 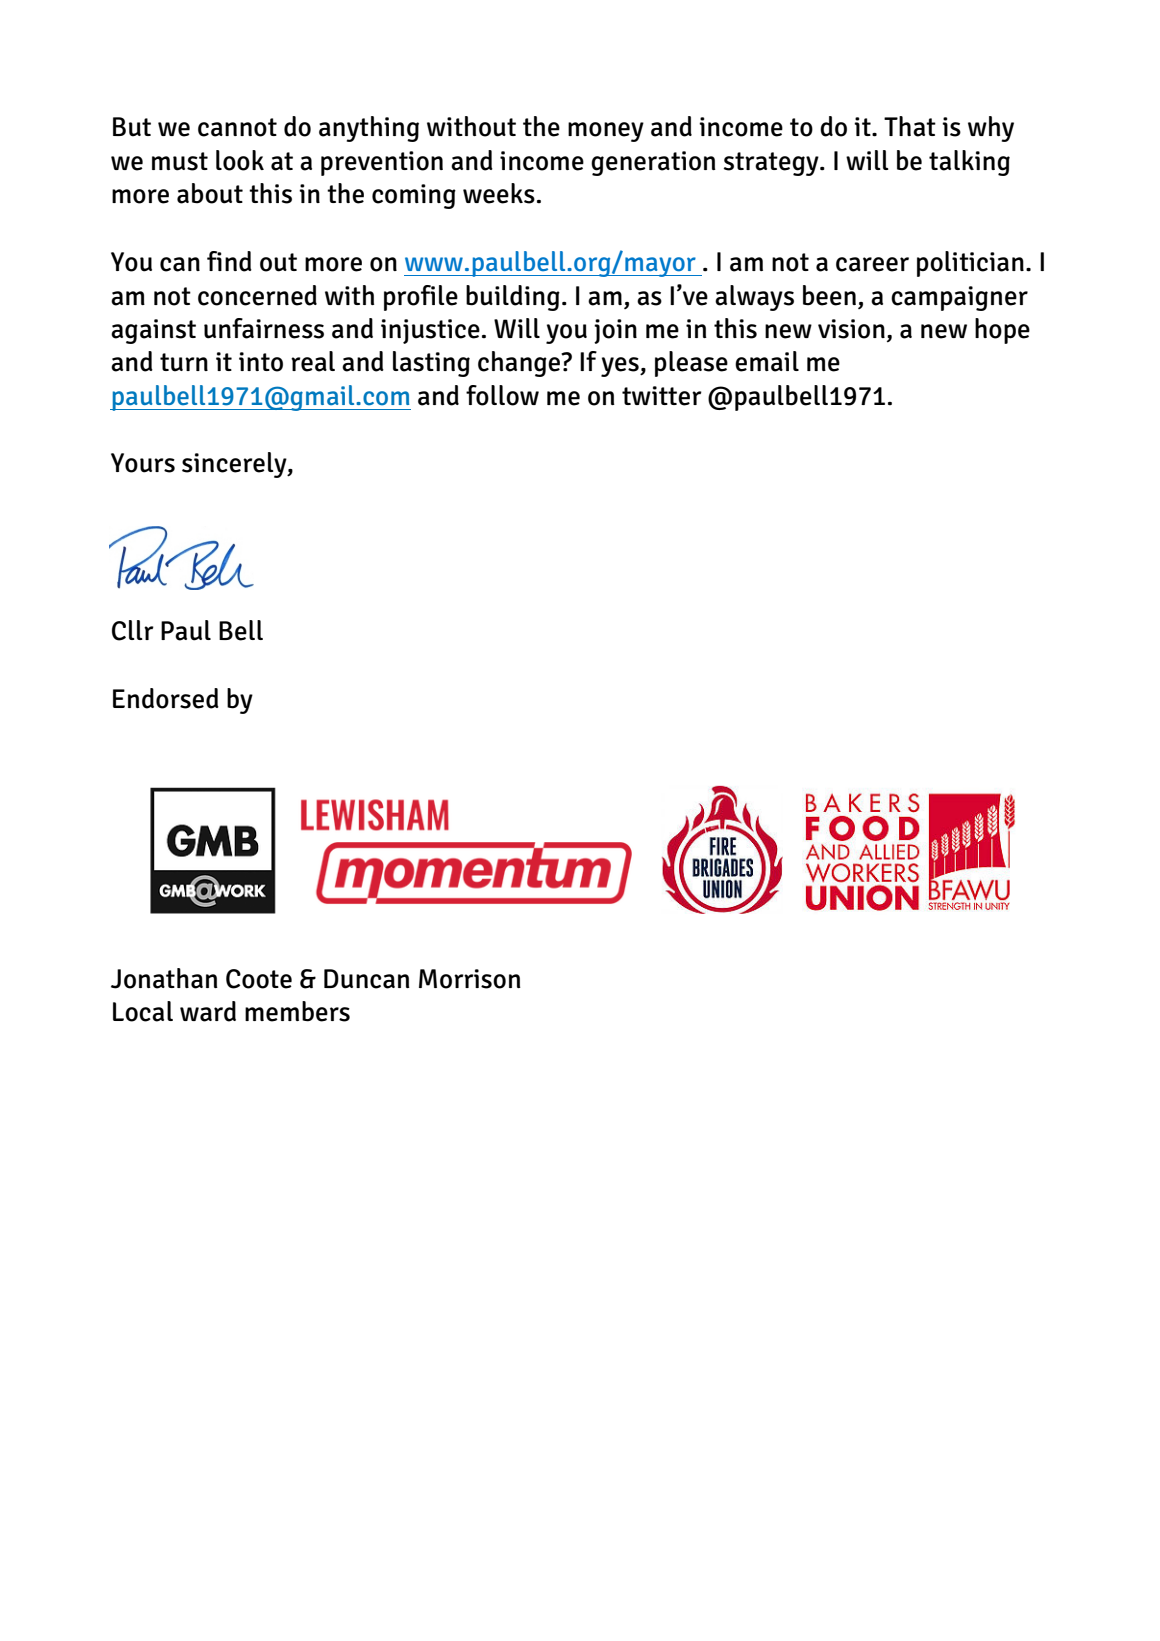 What do you see at coordinates (606, 132) in the screenshot?
I see `money` at bounding box center [606, 132].
